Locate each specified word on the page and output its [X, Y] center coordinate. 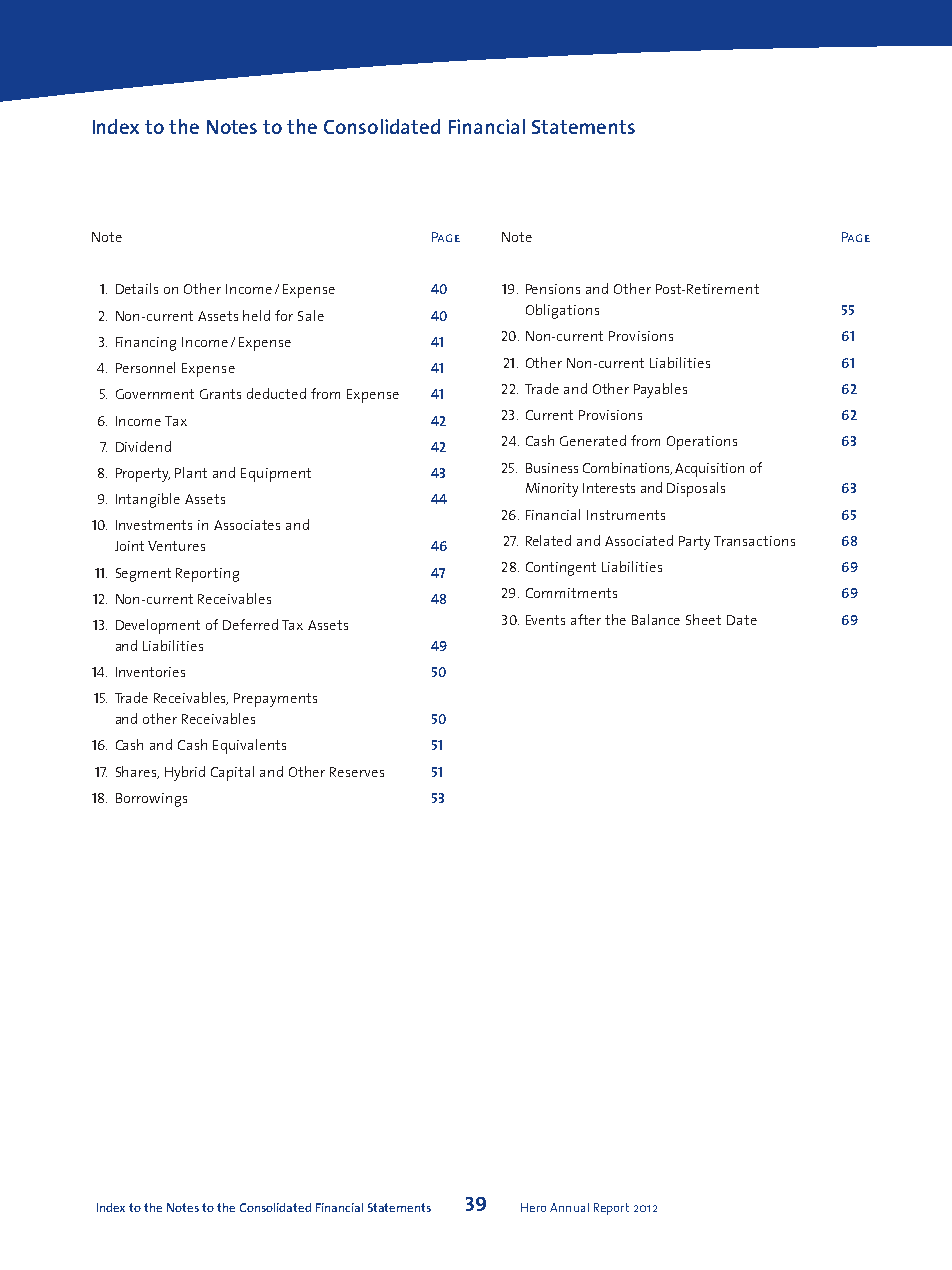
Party [694, 543]
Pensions [553, 289]
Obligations [562, 311]
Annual [569, 1207]
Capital [232, 773]
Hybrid [185, 773]
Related [548, 540]
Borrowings [151, 800]
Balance [656, 619]
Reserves [357, 772]
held [256, 315]
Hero [533, 1207]
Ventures [176, 546]
